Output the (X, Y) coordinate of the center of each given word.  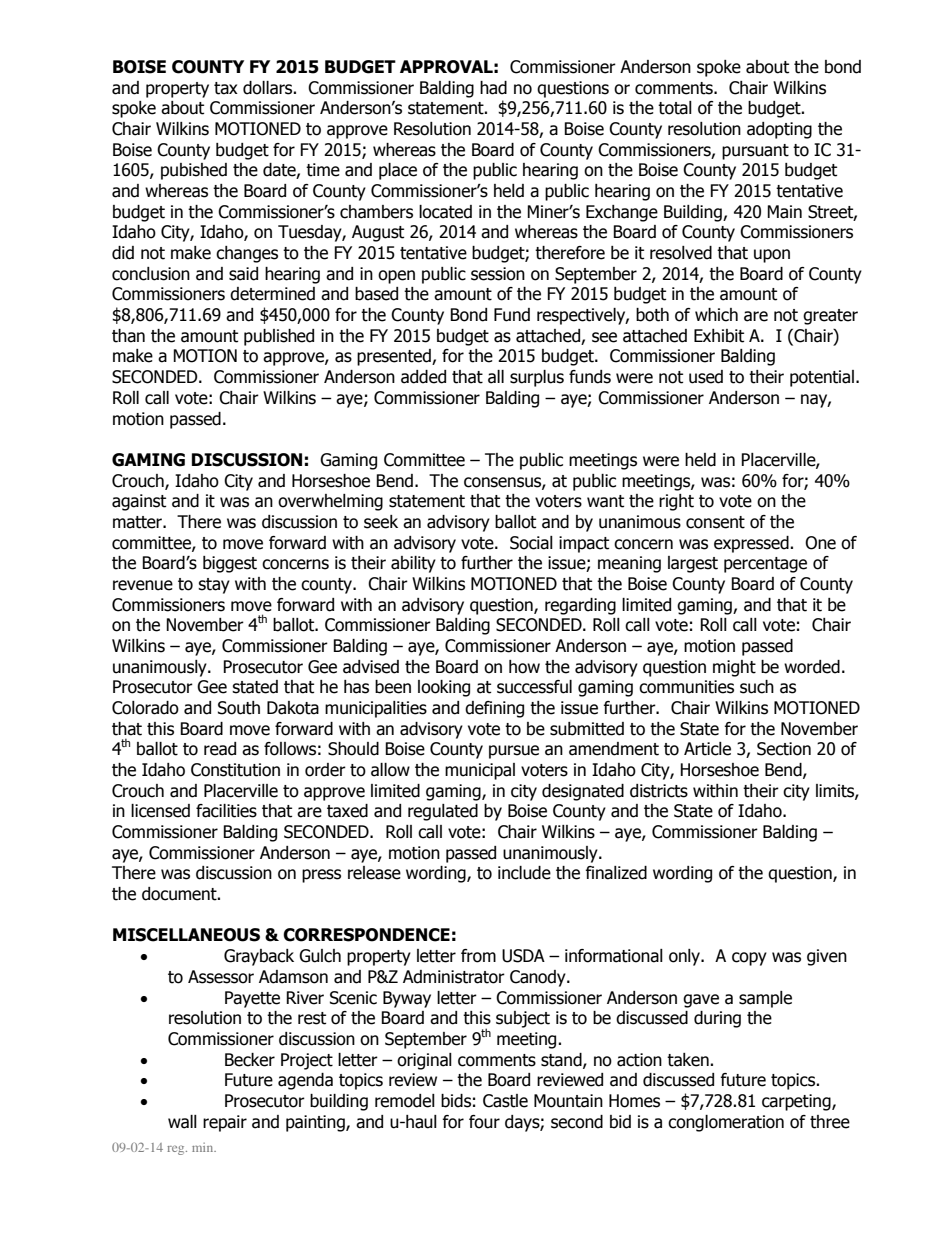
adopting (779, 130)
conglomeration (726, 1123)
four (484, 1122)
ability (413, 564)
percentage (765, 565)
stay (214, 586)
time (323, 170)
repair (225, 1123)
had (493, 88)
